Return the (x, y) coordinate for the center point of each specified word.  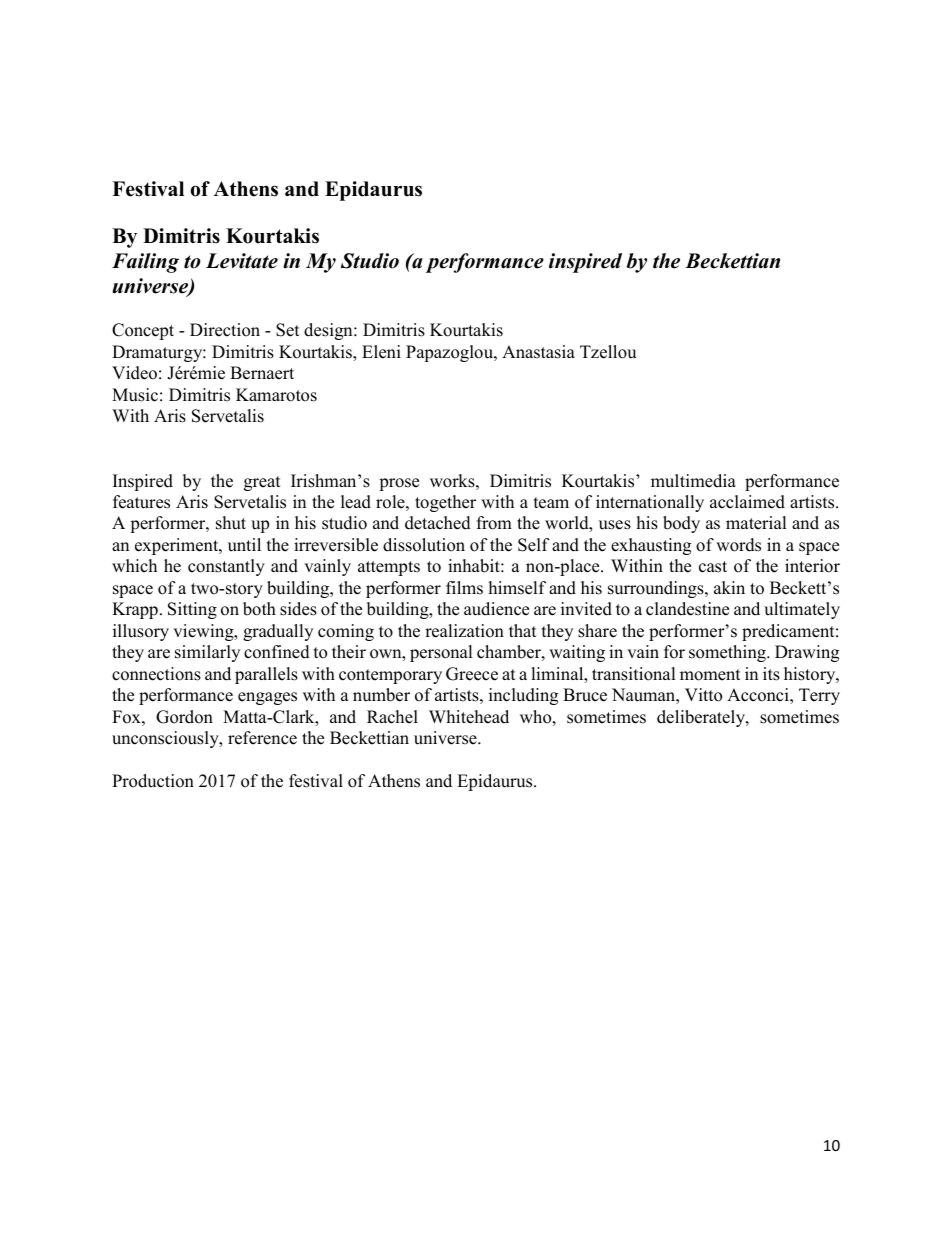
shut (231, 523)
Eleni (381, 352)
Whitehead (469, 717)
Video (134, 373)
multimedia (693, 481)
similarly (207, 653)
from (494, 523)
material (756, 523)
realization (464, 631)
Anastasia (538, 352)
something (728, 653)
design (329, 331)
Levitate (242, 261)
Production (153, 781)
